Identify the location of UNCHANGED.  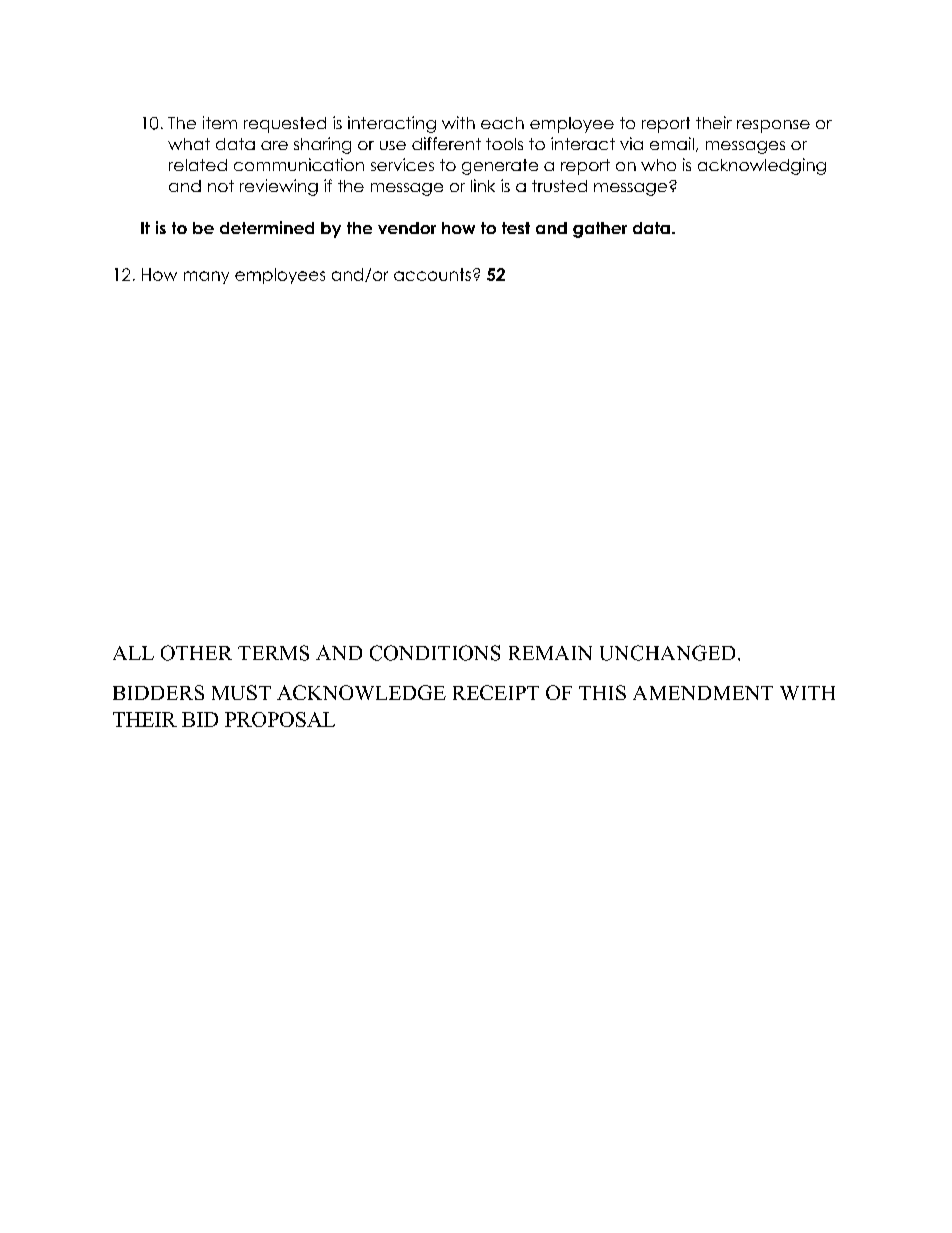
(667, 653).
